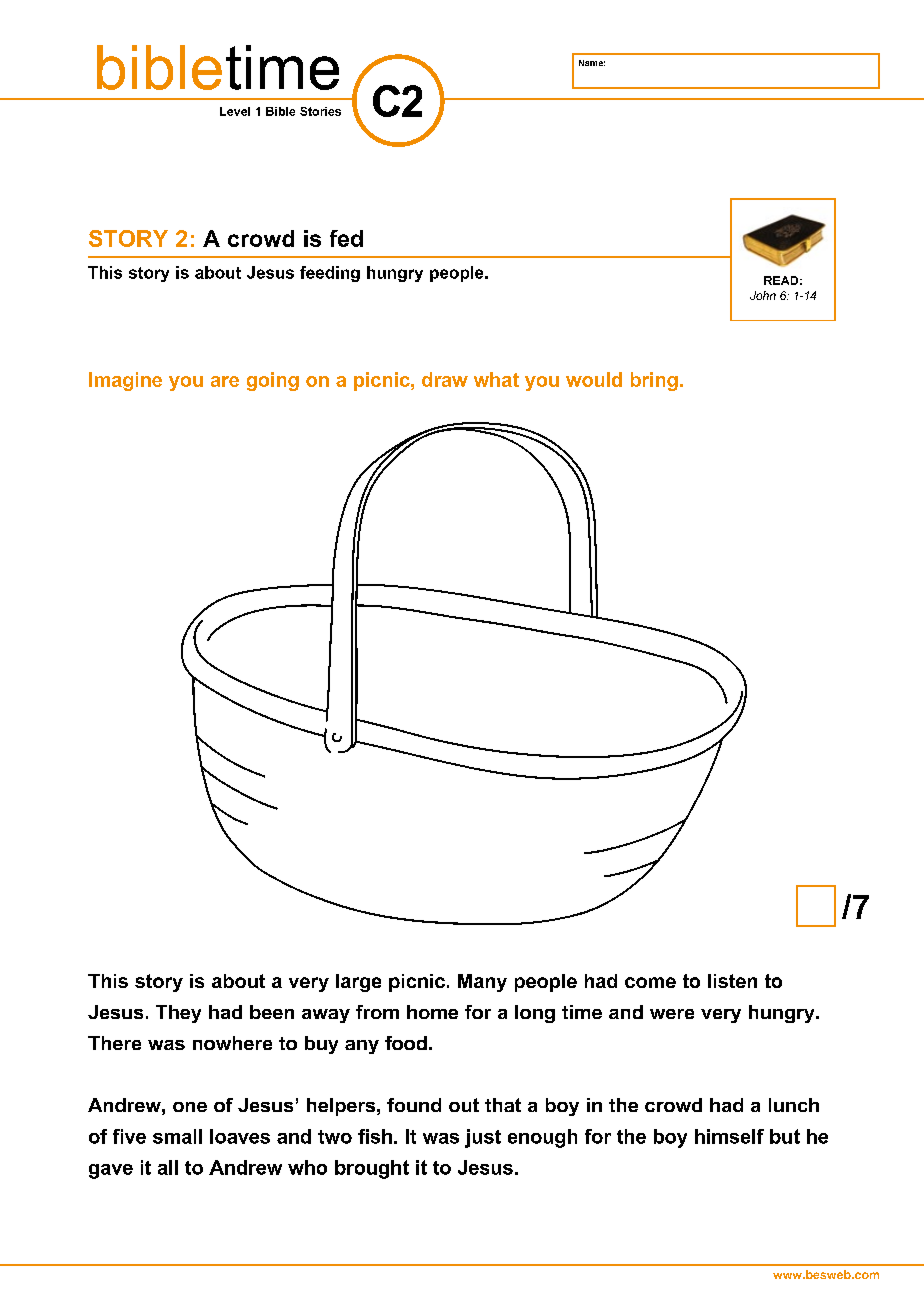 The image size is (924, 1308). Describe the element at coordinates (763, 295) in the screenshot. I see `John` at that location.
